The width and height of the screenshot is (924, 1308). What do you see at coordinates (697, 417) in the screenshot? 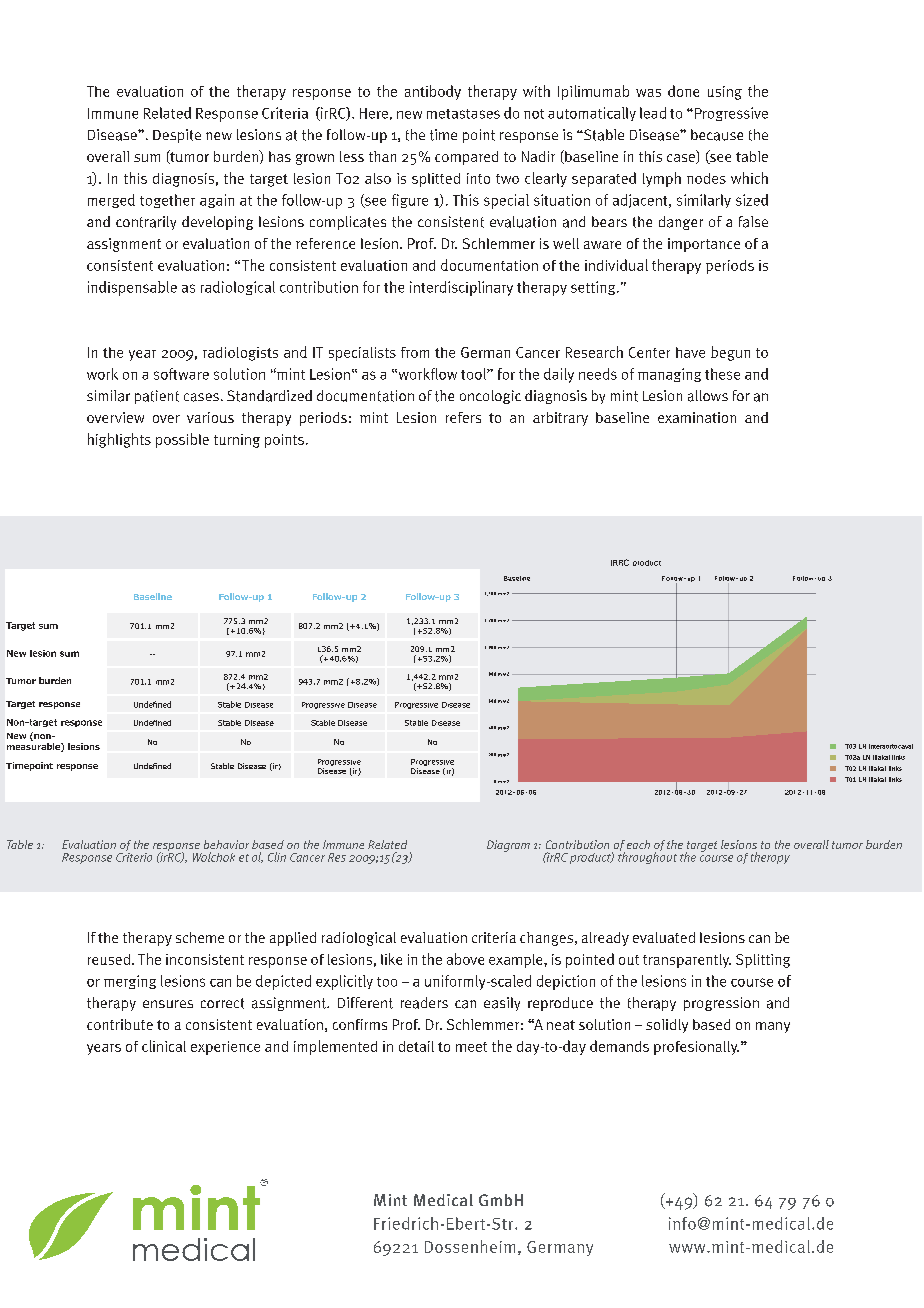
I see `examination` at bounding box center [697, 417].
